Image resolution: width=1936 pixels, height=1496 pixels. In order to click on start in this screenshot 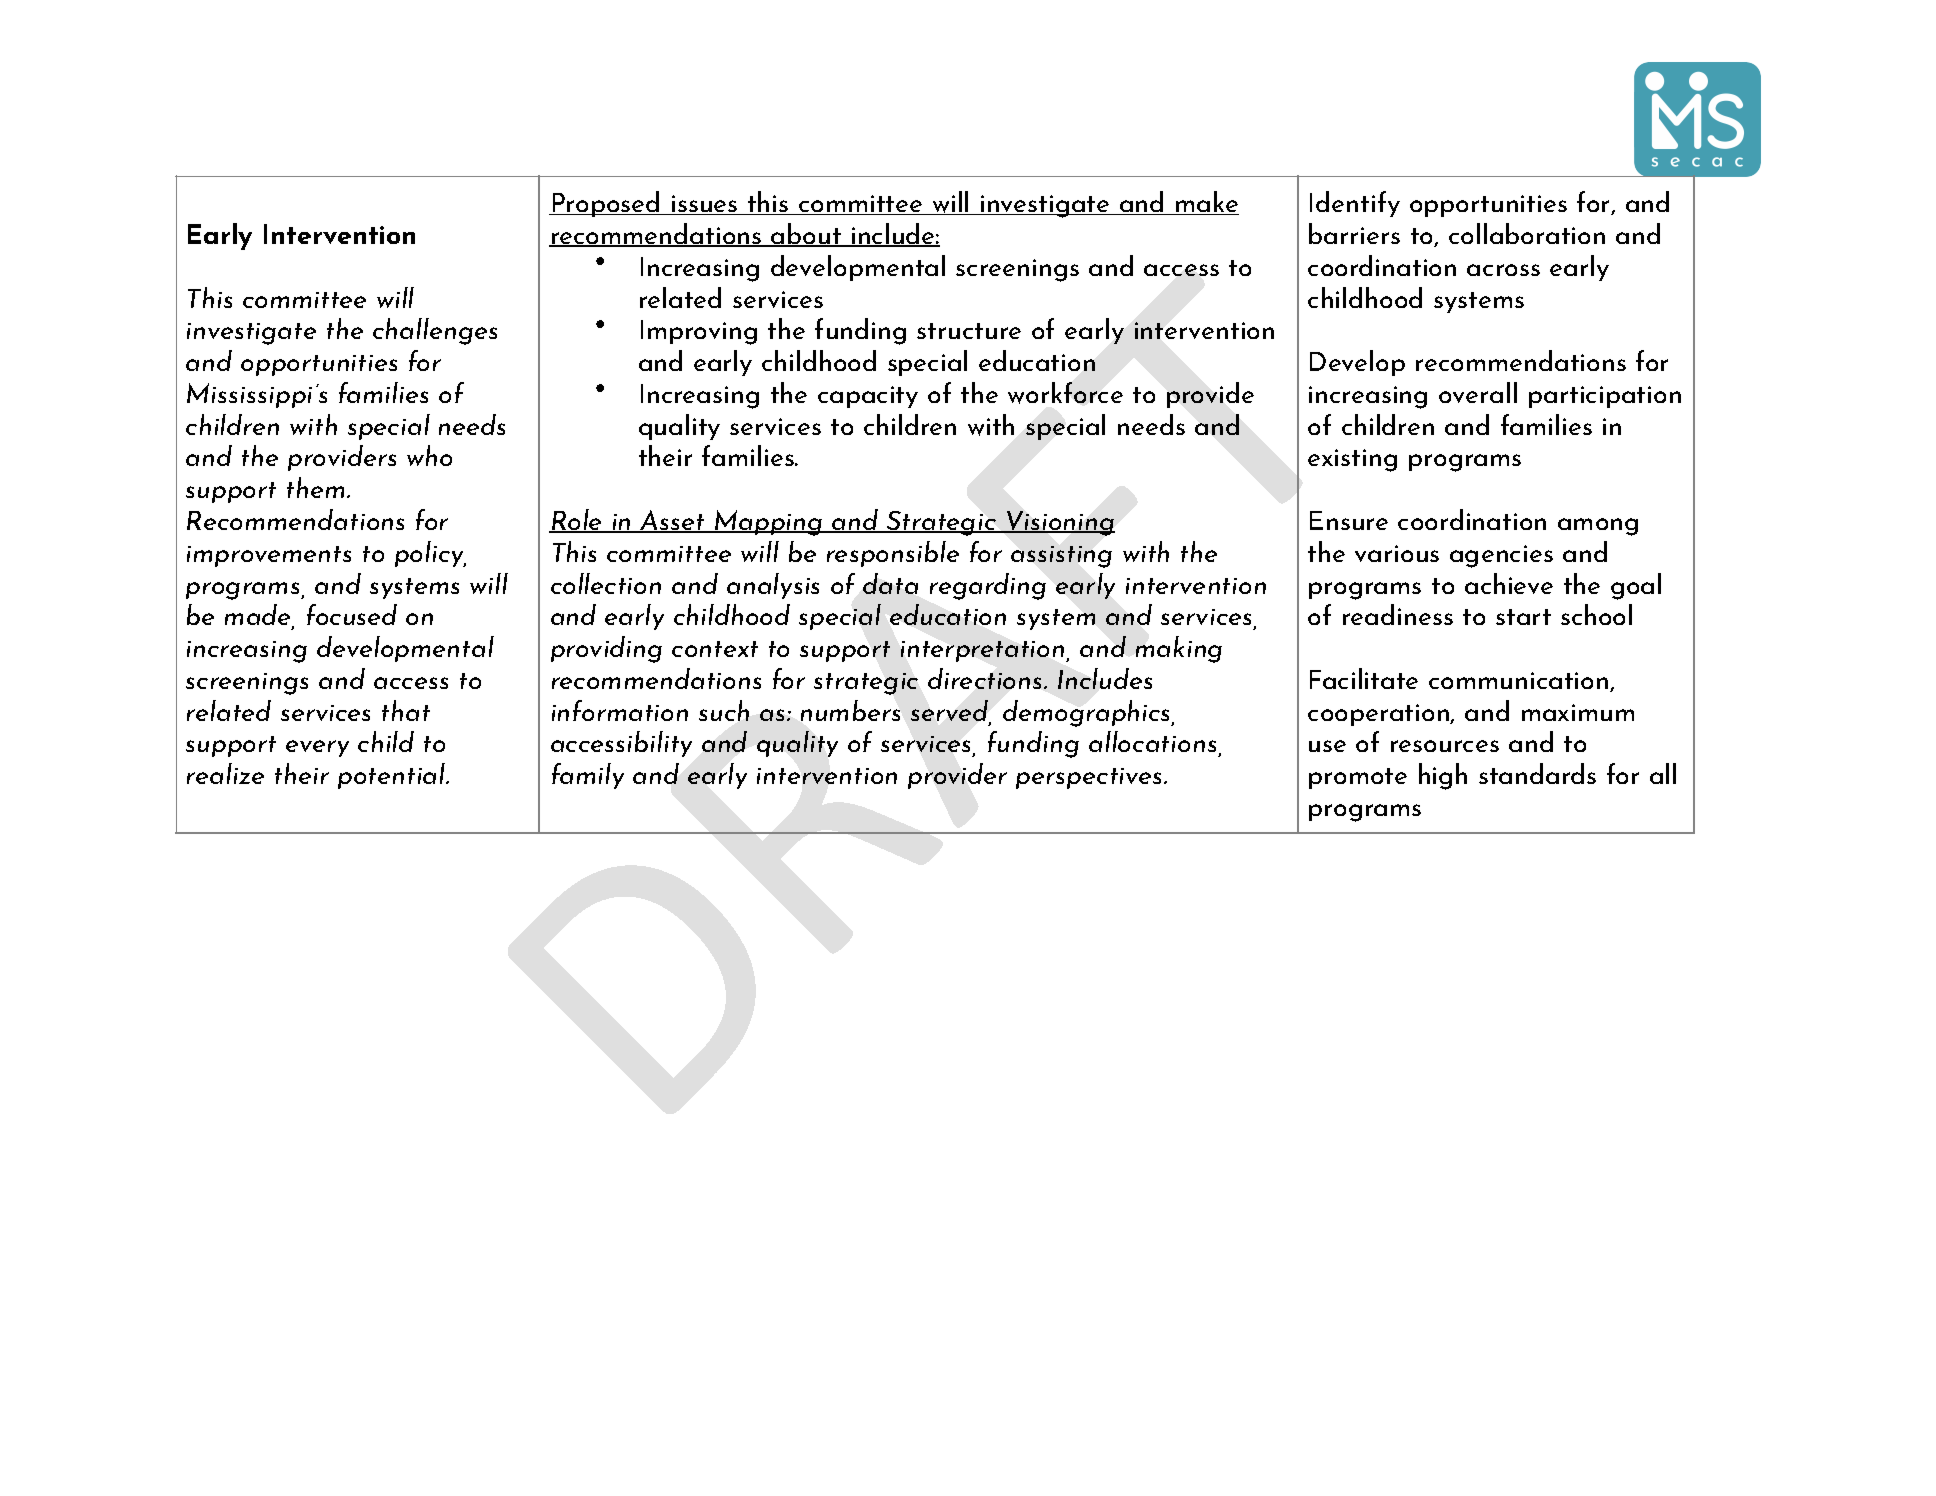, I will do `click(1523, 617)`.
